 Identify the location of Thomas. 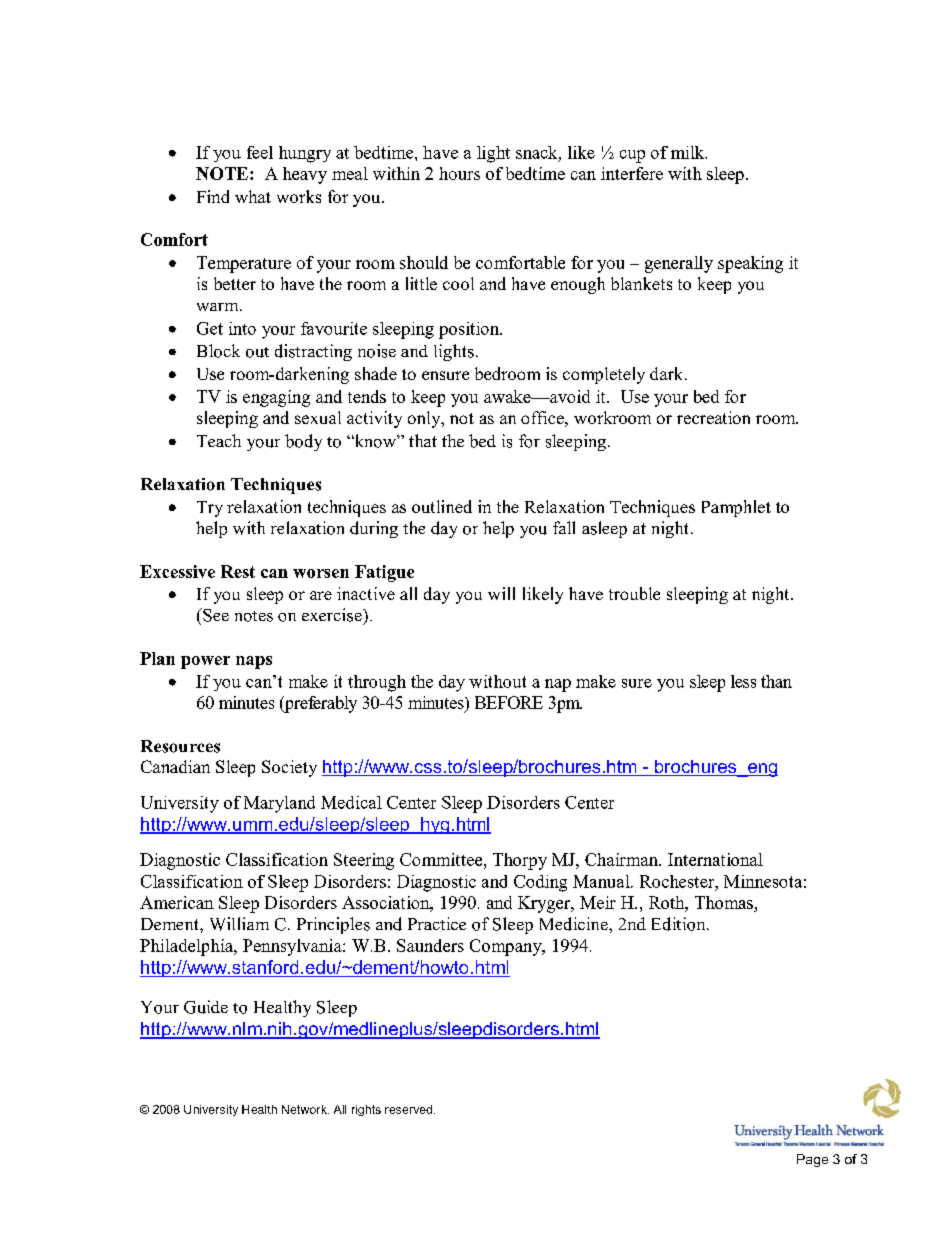
(724, 902).
